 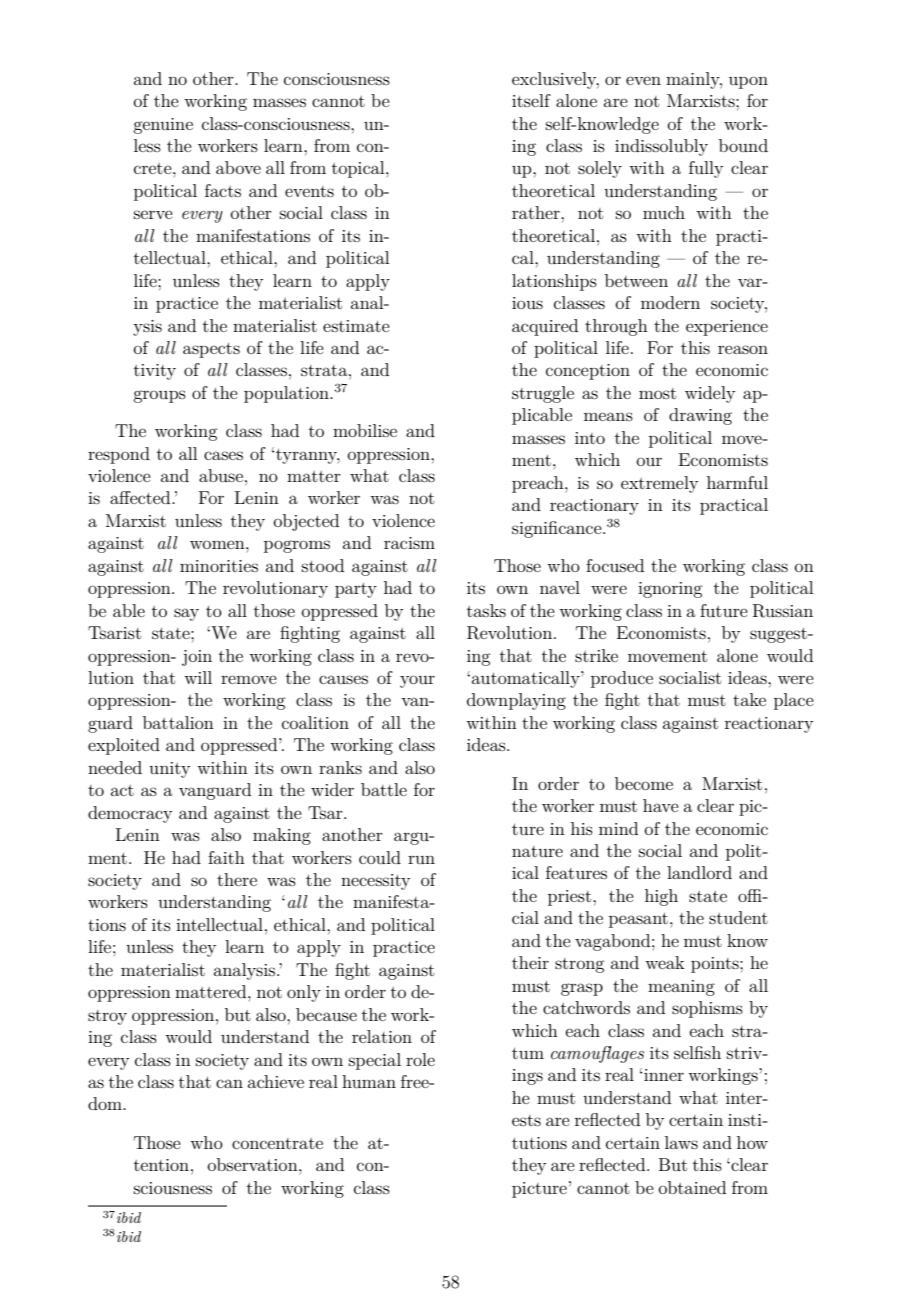 I want to click on genuine, so click(x=163, y=126).
